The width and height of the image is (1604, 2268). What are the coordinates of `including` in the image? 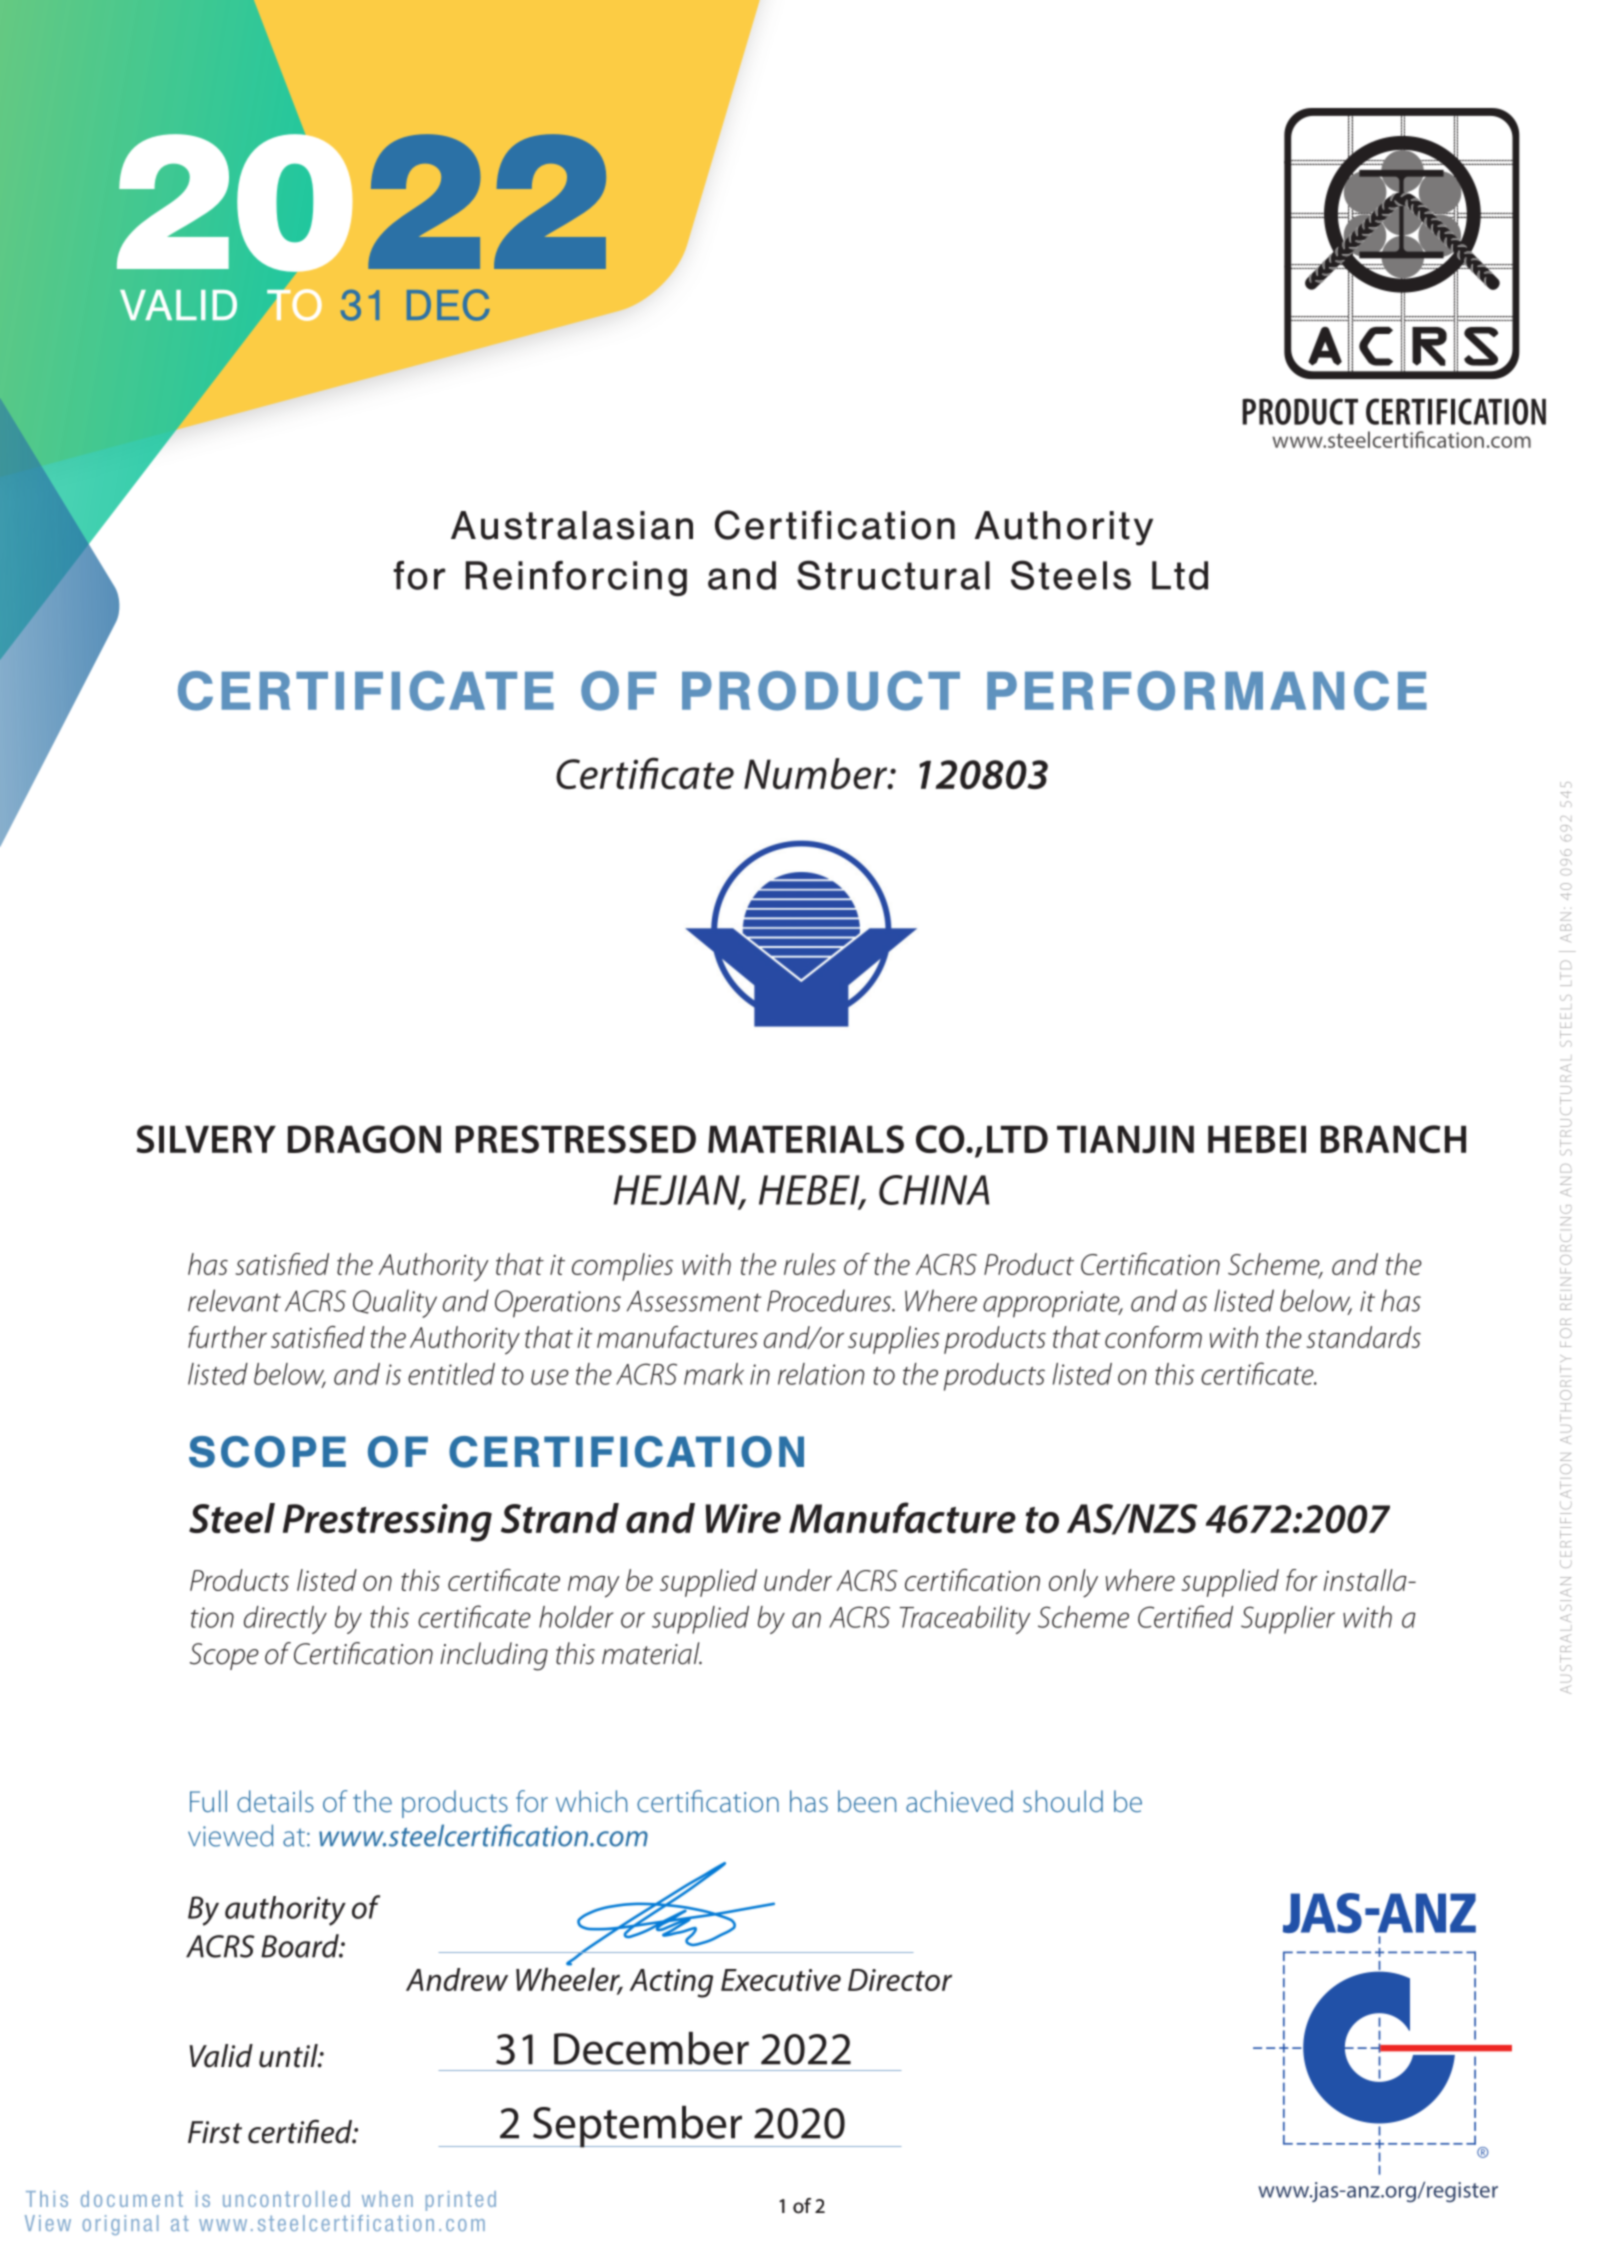 It's located at (494, 1656).
